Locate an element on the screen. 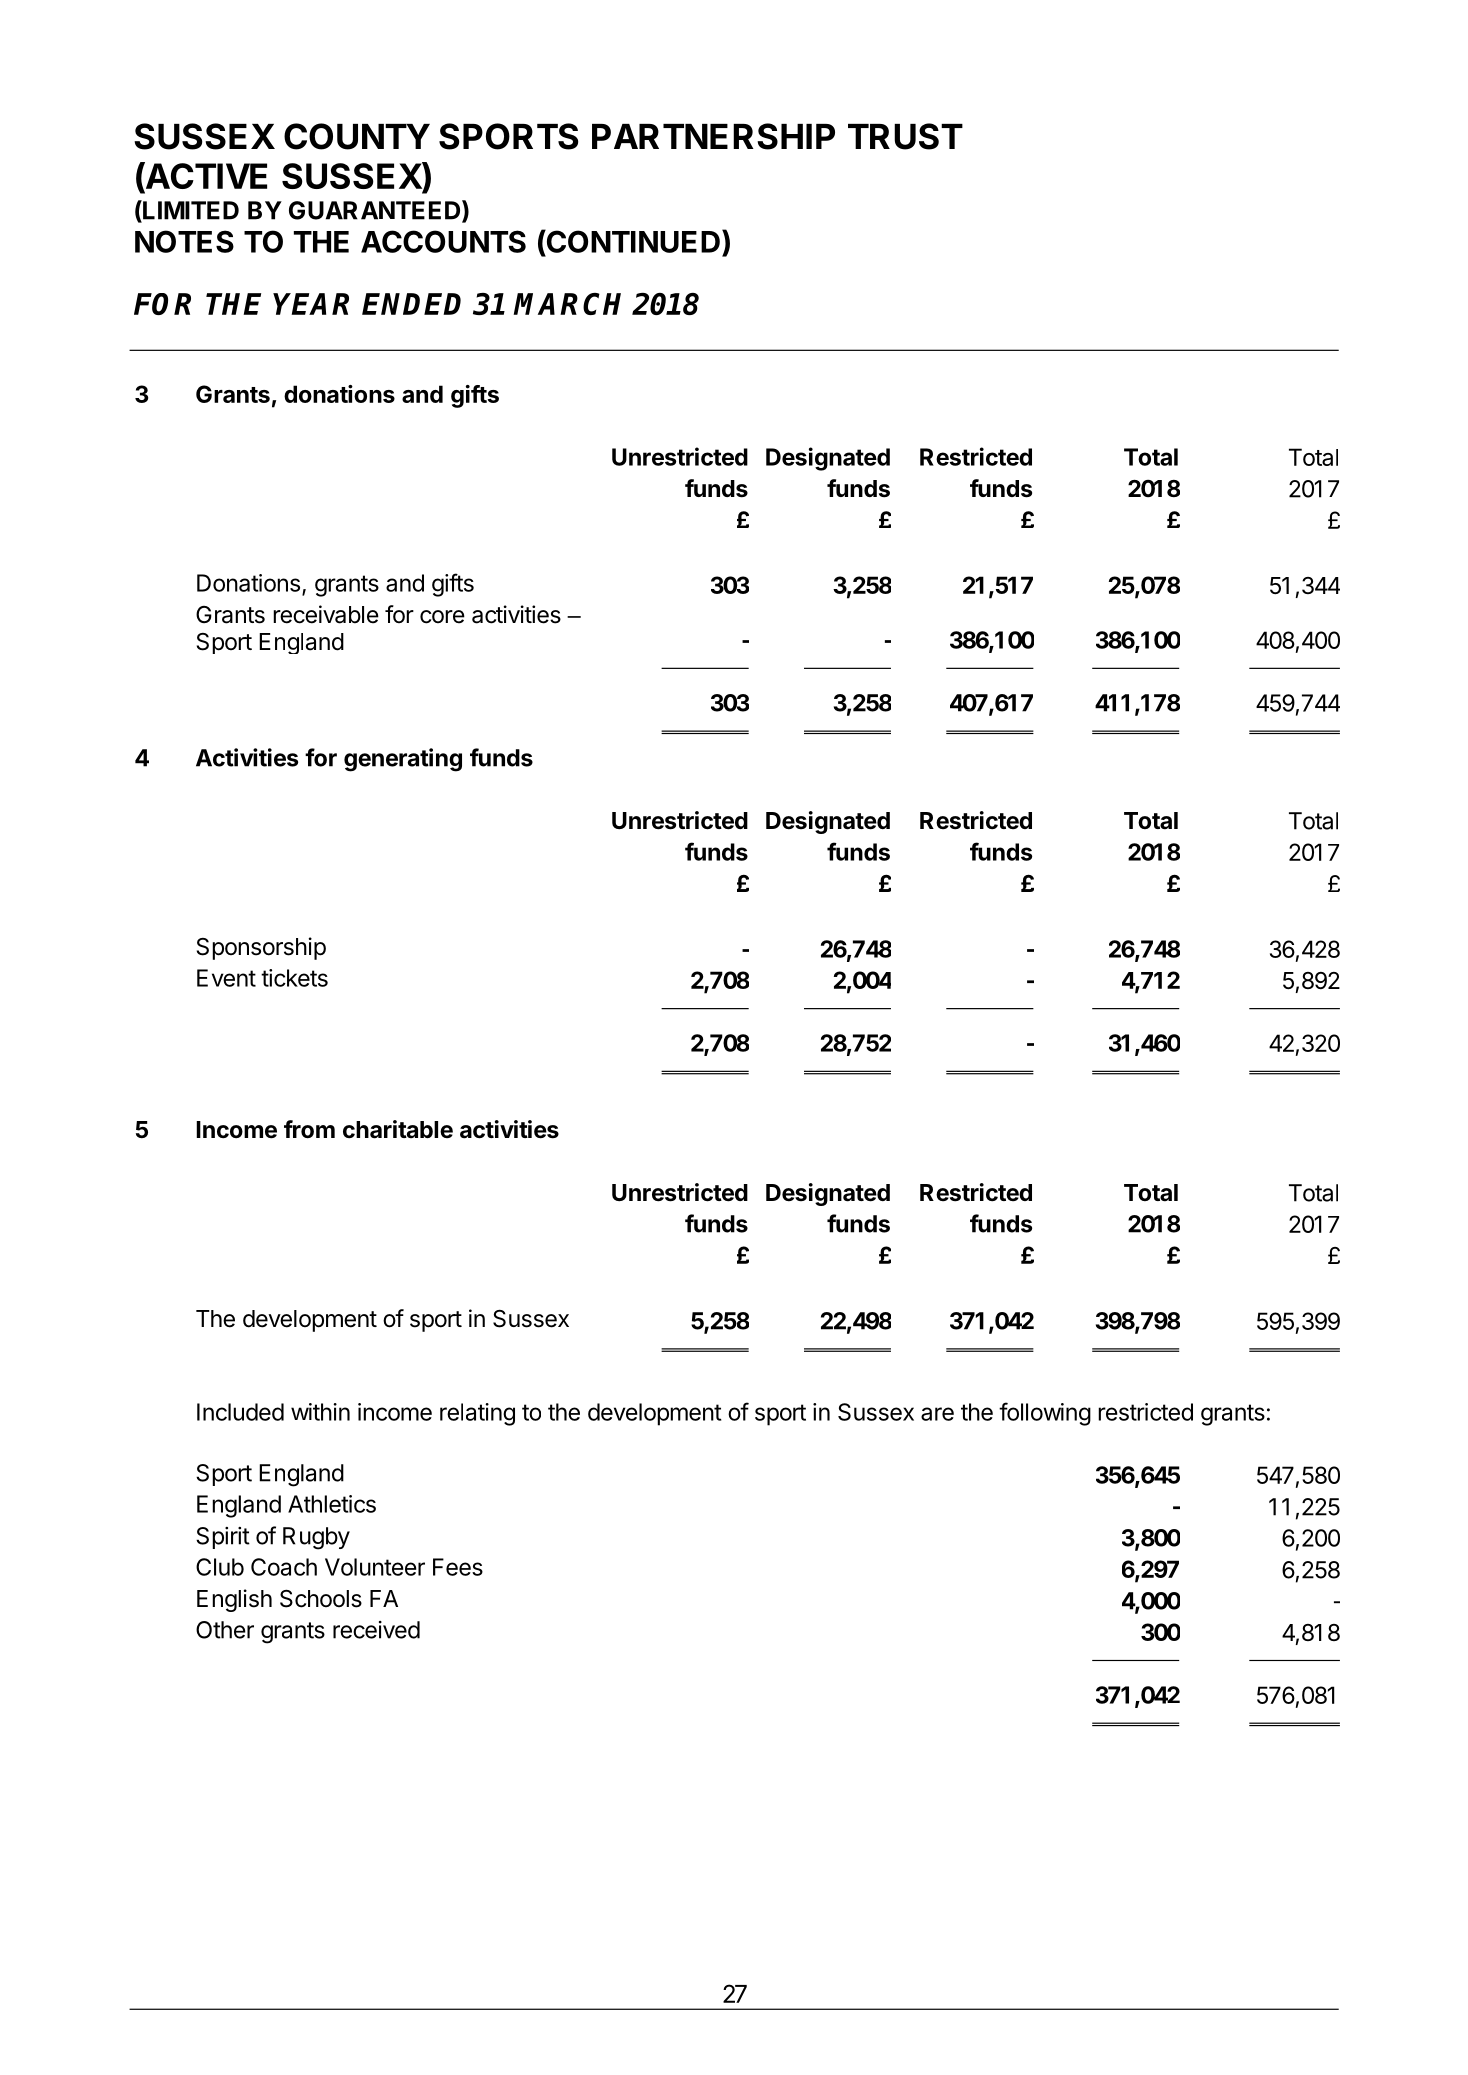 This screenshot has width=1468, height=2075. TRUST is located at coordinates (905, 136).
